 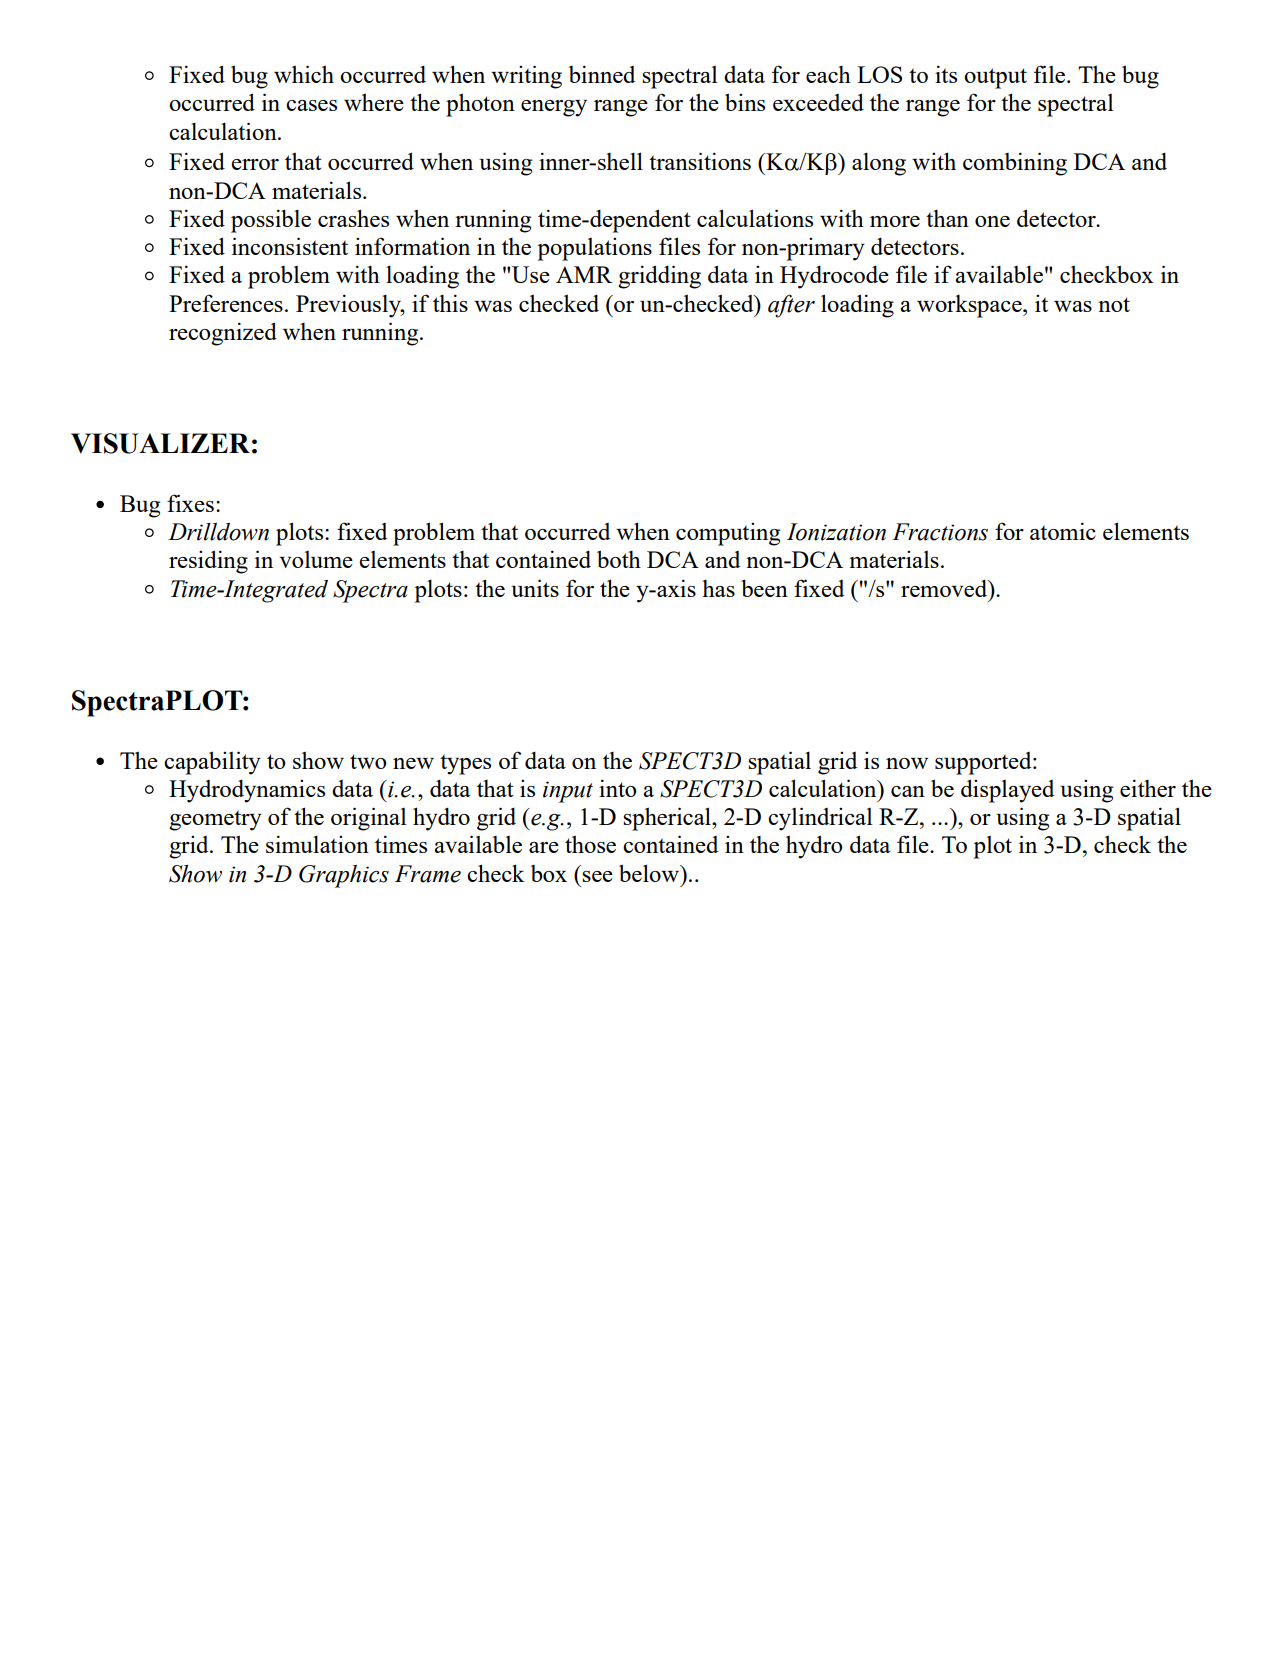 What do you see at coordinates (745, 102) in the screenshot?
I see `bins` at bounding box center [745, 102].
